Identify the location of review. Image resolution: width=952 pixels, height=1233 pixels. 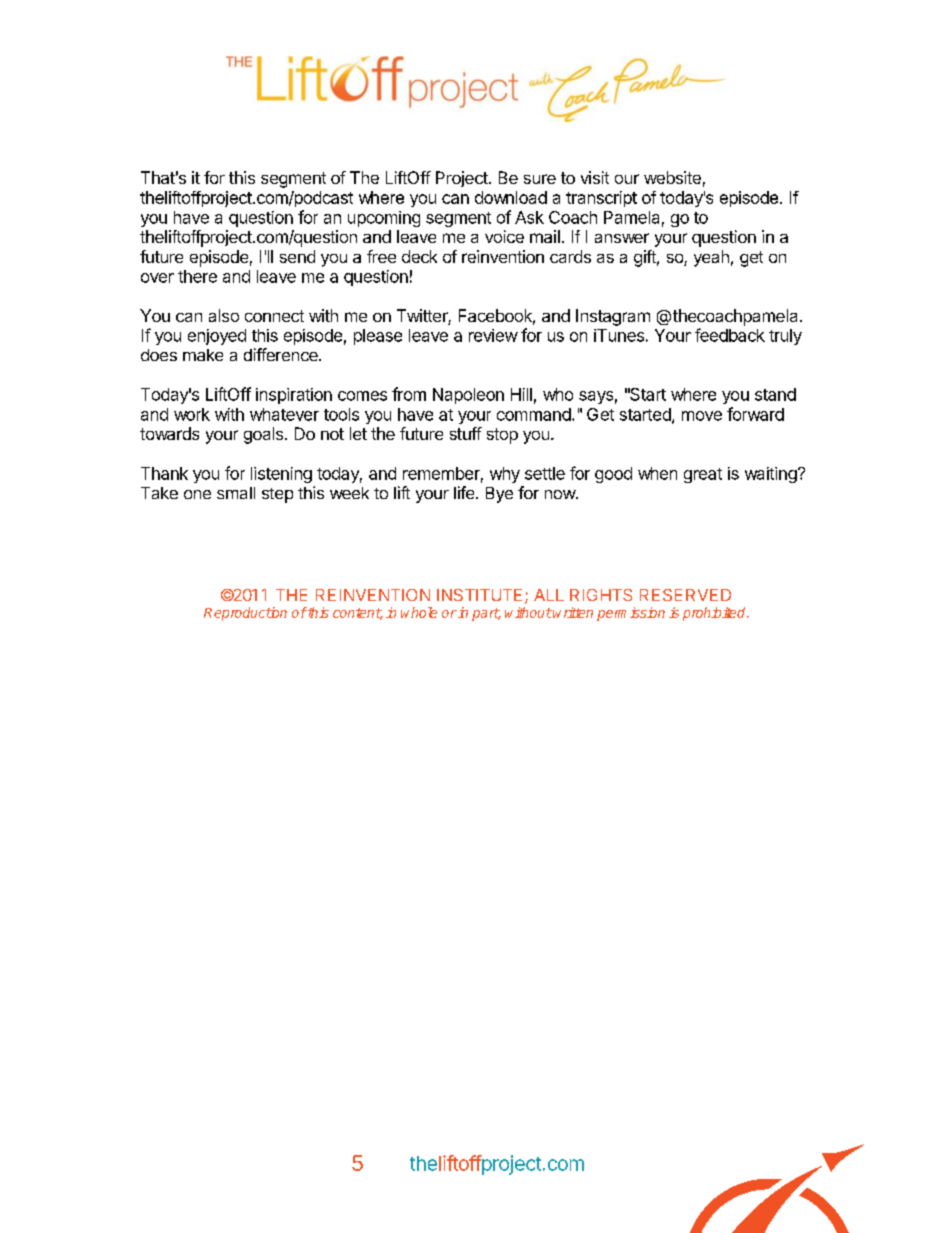
(493, 335).
